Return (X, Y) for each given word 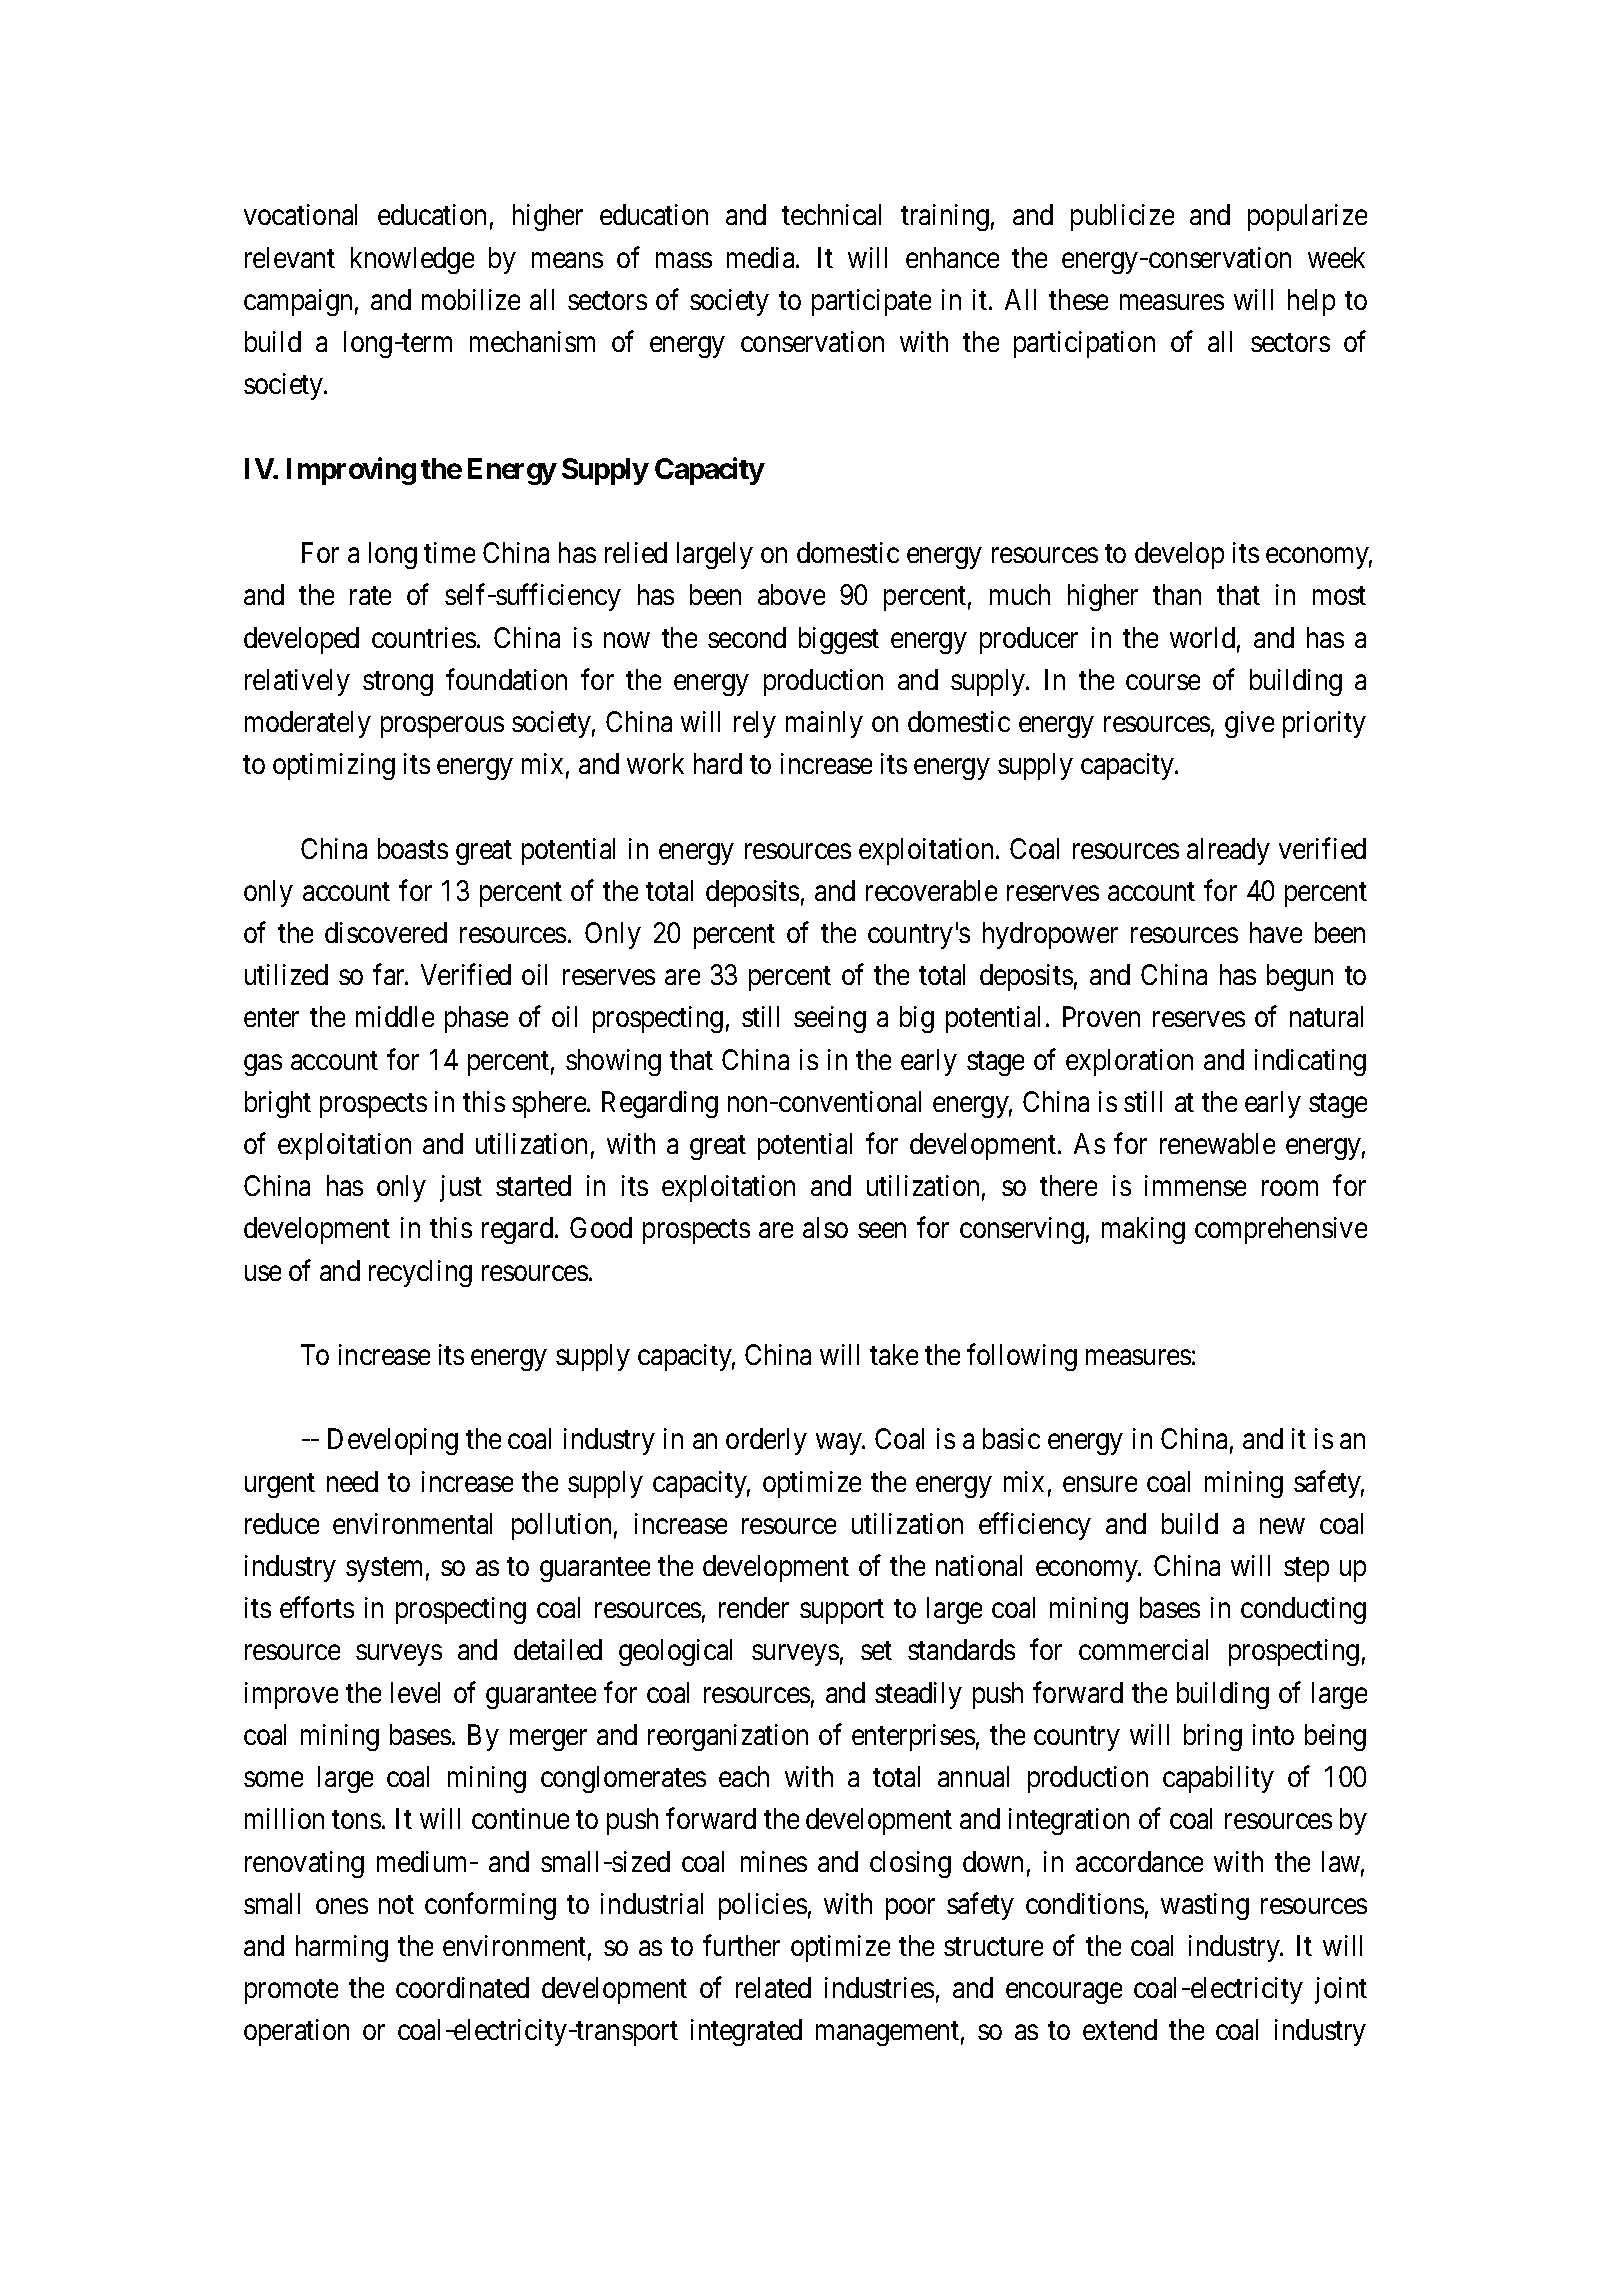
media (762, 257)
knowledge (412, 260)
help (1311, 302)
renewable (1217, 1143)
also (825, 1227)
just (461, 1188)
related (773, 1987)
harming (342, 1948)
